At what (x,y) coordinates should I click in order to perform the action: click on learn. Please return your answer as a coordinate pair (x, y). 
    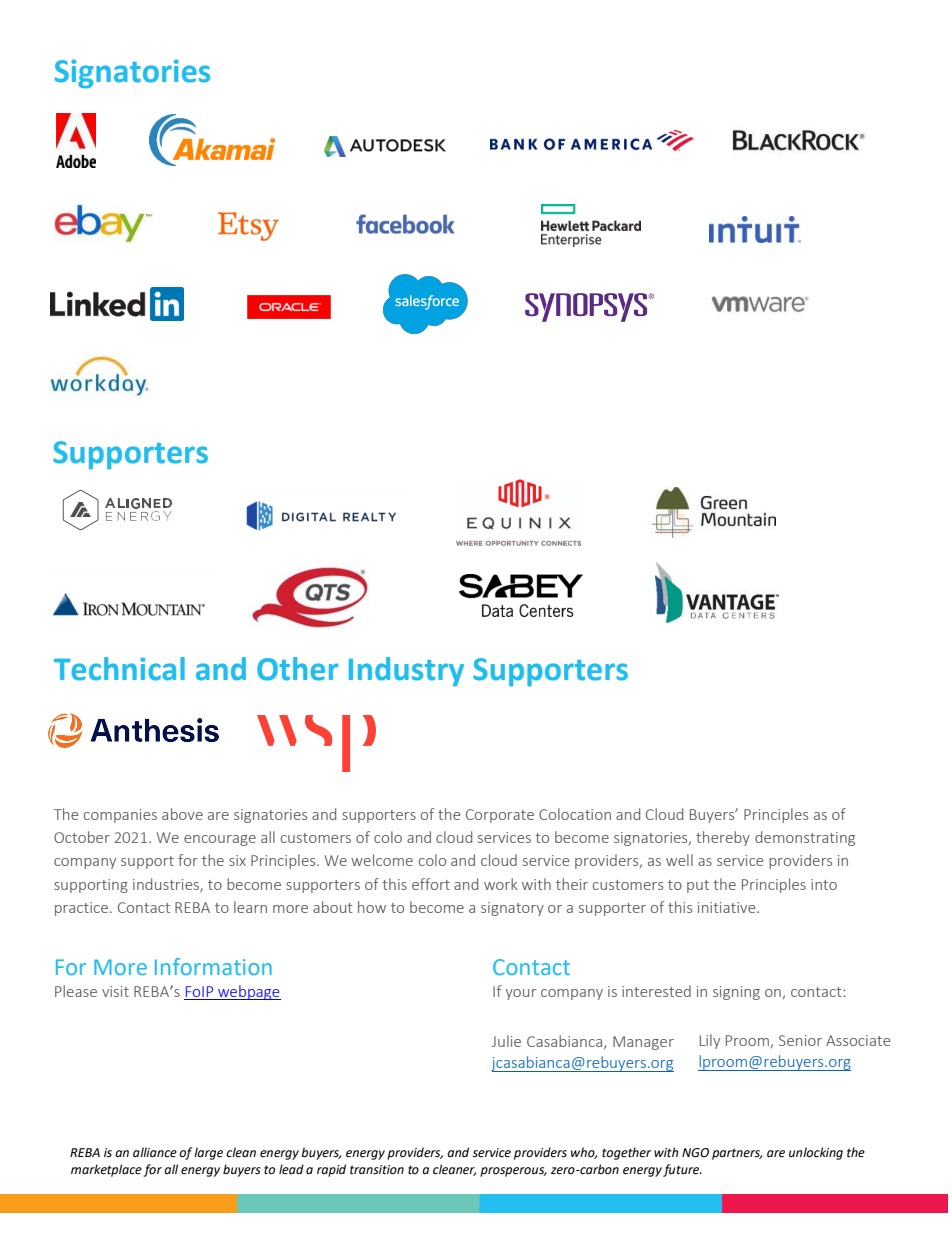
    Looking at the image, I should click on (250, 907).
